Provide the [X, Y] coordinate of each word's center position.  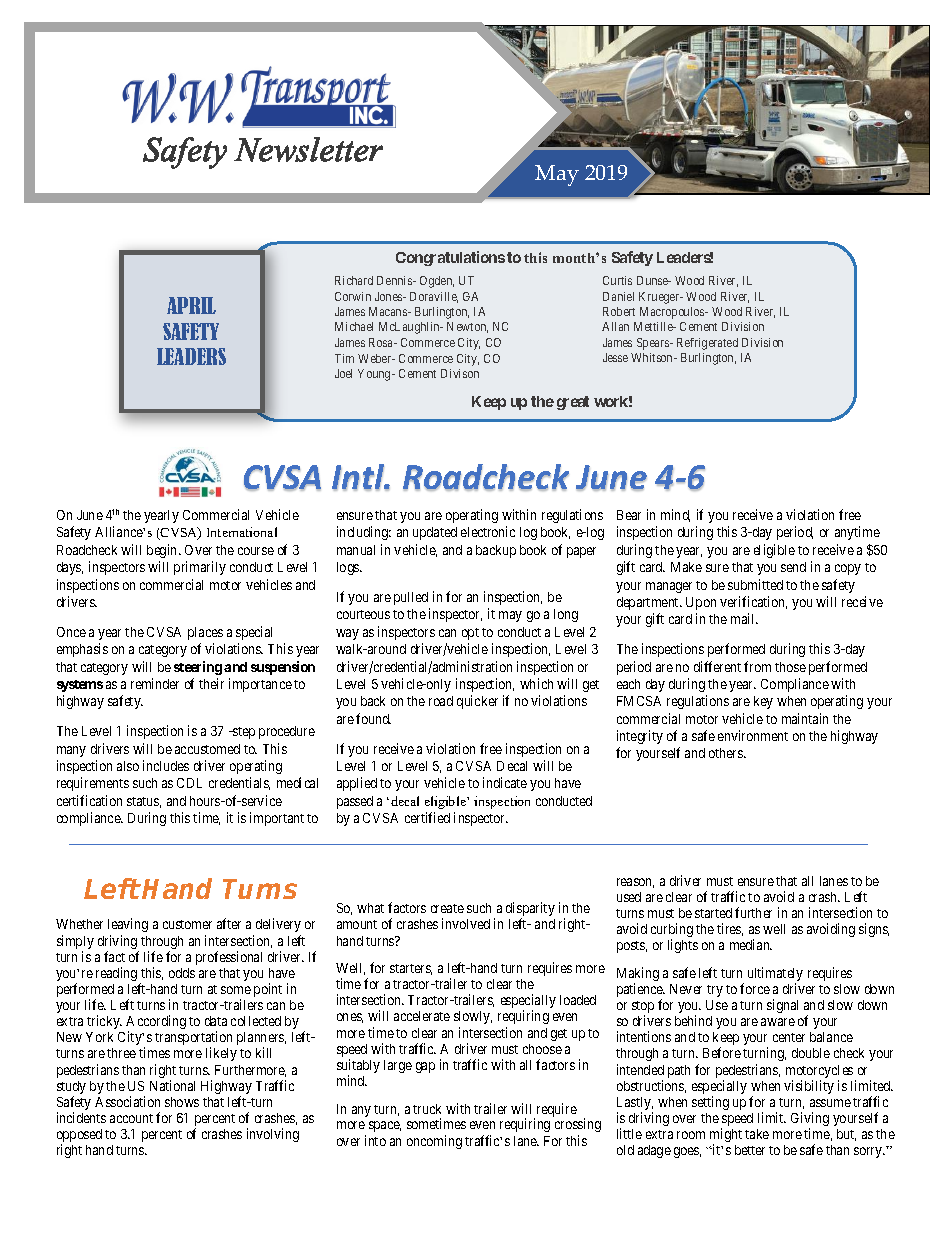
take [757, 1134]
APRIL [191, 305]
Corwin [353, 296]
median [751, 944]
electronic [488, 531]
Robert [619, 311]
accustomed [207, 749]
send [793, 567]
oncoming [434, 1142]
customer [187, 924]
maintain [805, 718]
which [536, 683]
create [447, 908]
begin [163, 551]
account [131, 1118]
